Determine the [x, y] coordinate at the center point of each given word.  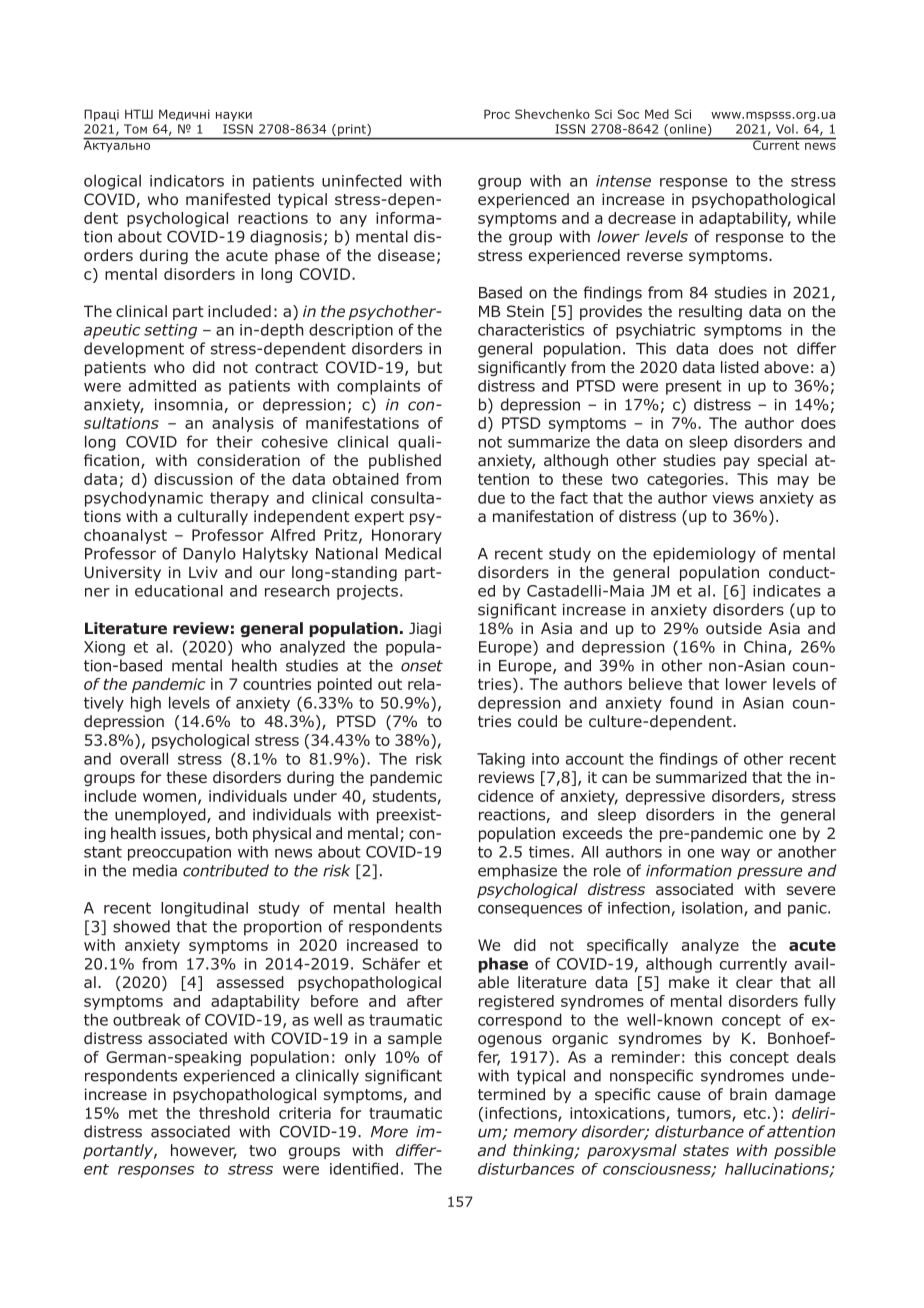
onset [422, 666]
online [688, 130]
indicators [187, 180]
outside [734, 628]
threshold [234, 1113]
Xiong [104, 648]
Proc [497, 114]
